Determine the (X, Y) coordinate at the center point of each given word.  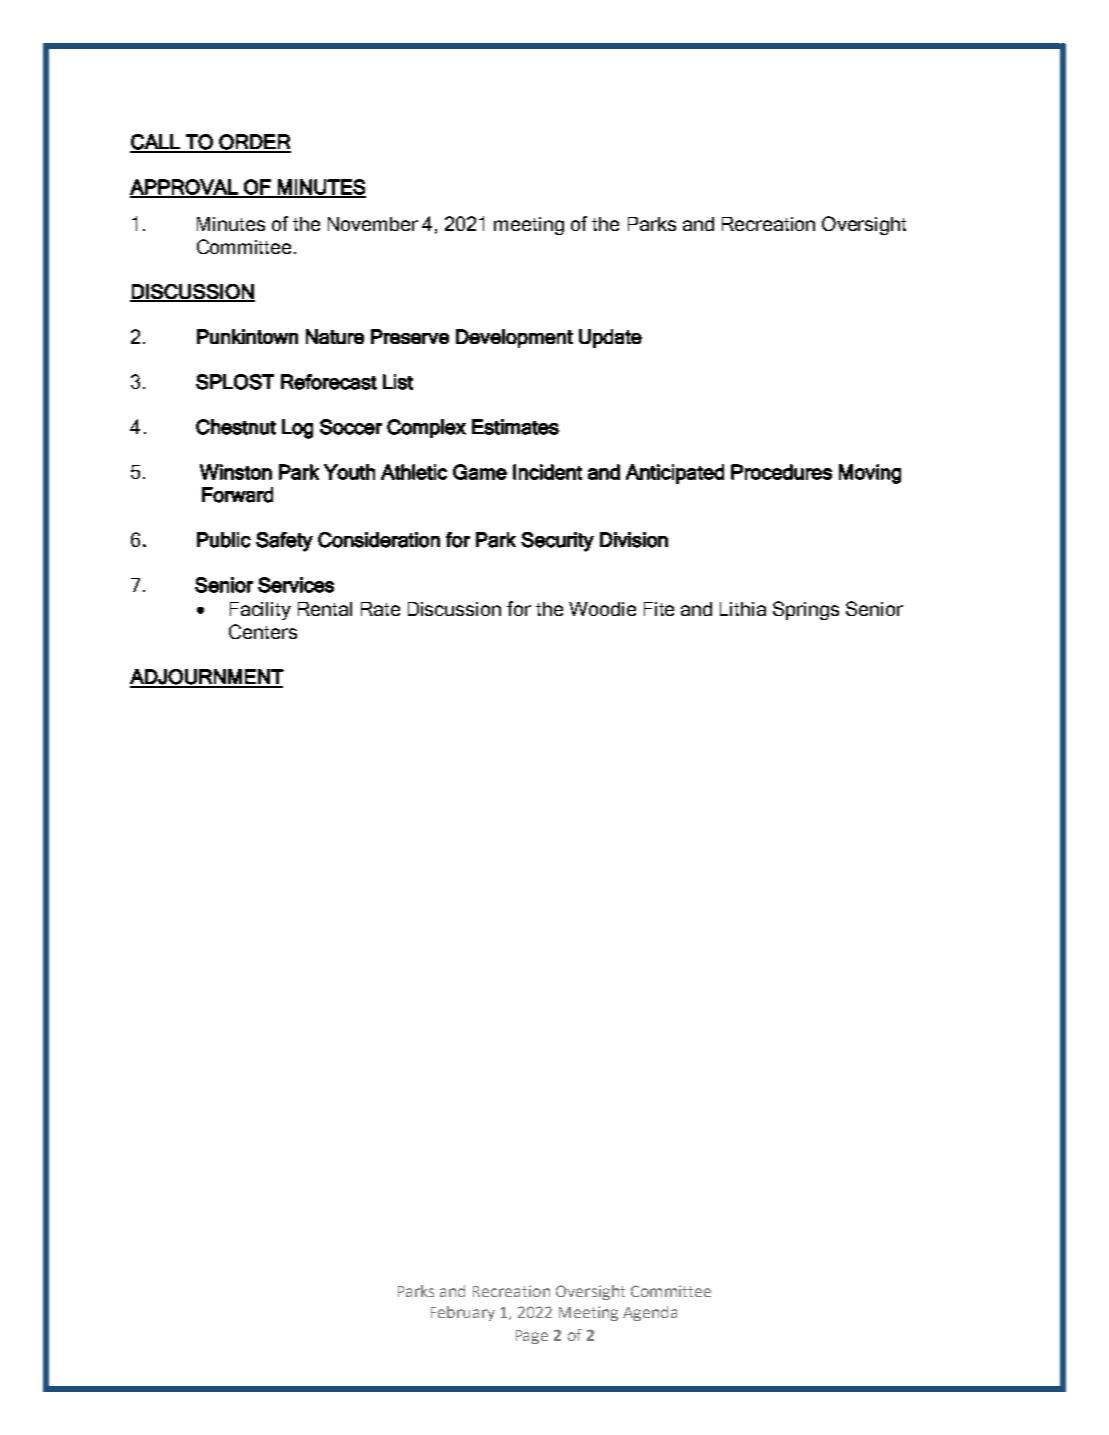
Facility (260, 611)
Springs (806, 610)
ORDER (254, 143)
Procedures (781, 472)
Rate (380, 609)
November (373, 224)
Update (610, 338)
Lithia (743, 609)
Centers (263, 631)
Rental (325, 609)
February (463, 1313)
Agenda (650, 1313)
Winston (236, 472)
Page (532, 1337)
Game (480, 472)
